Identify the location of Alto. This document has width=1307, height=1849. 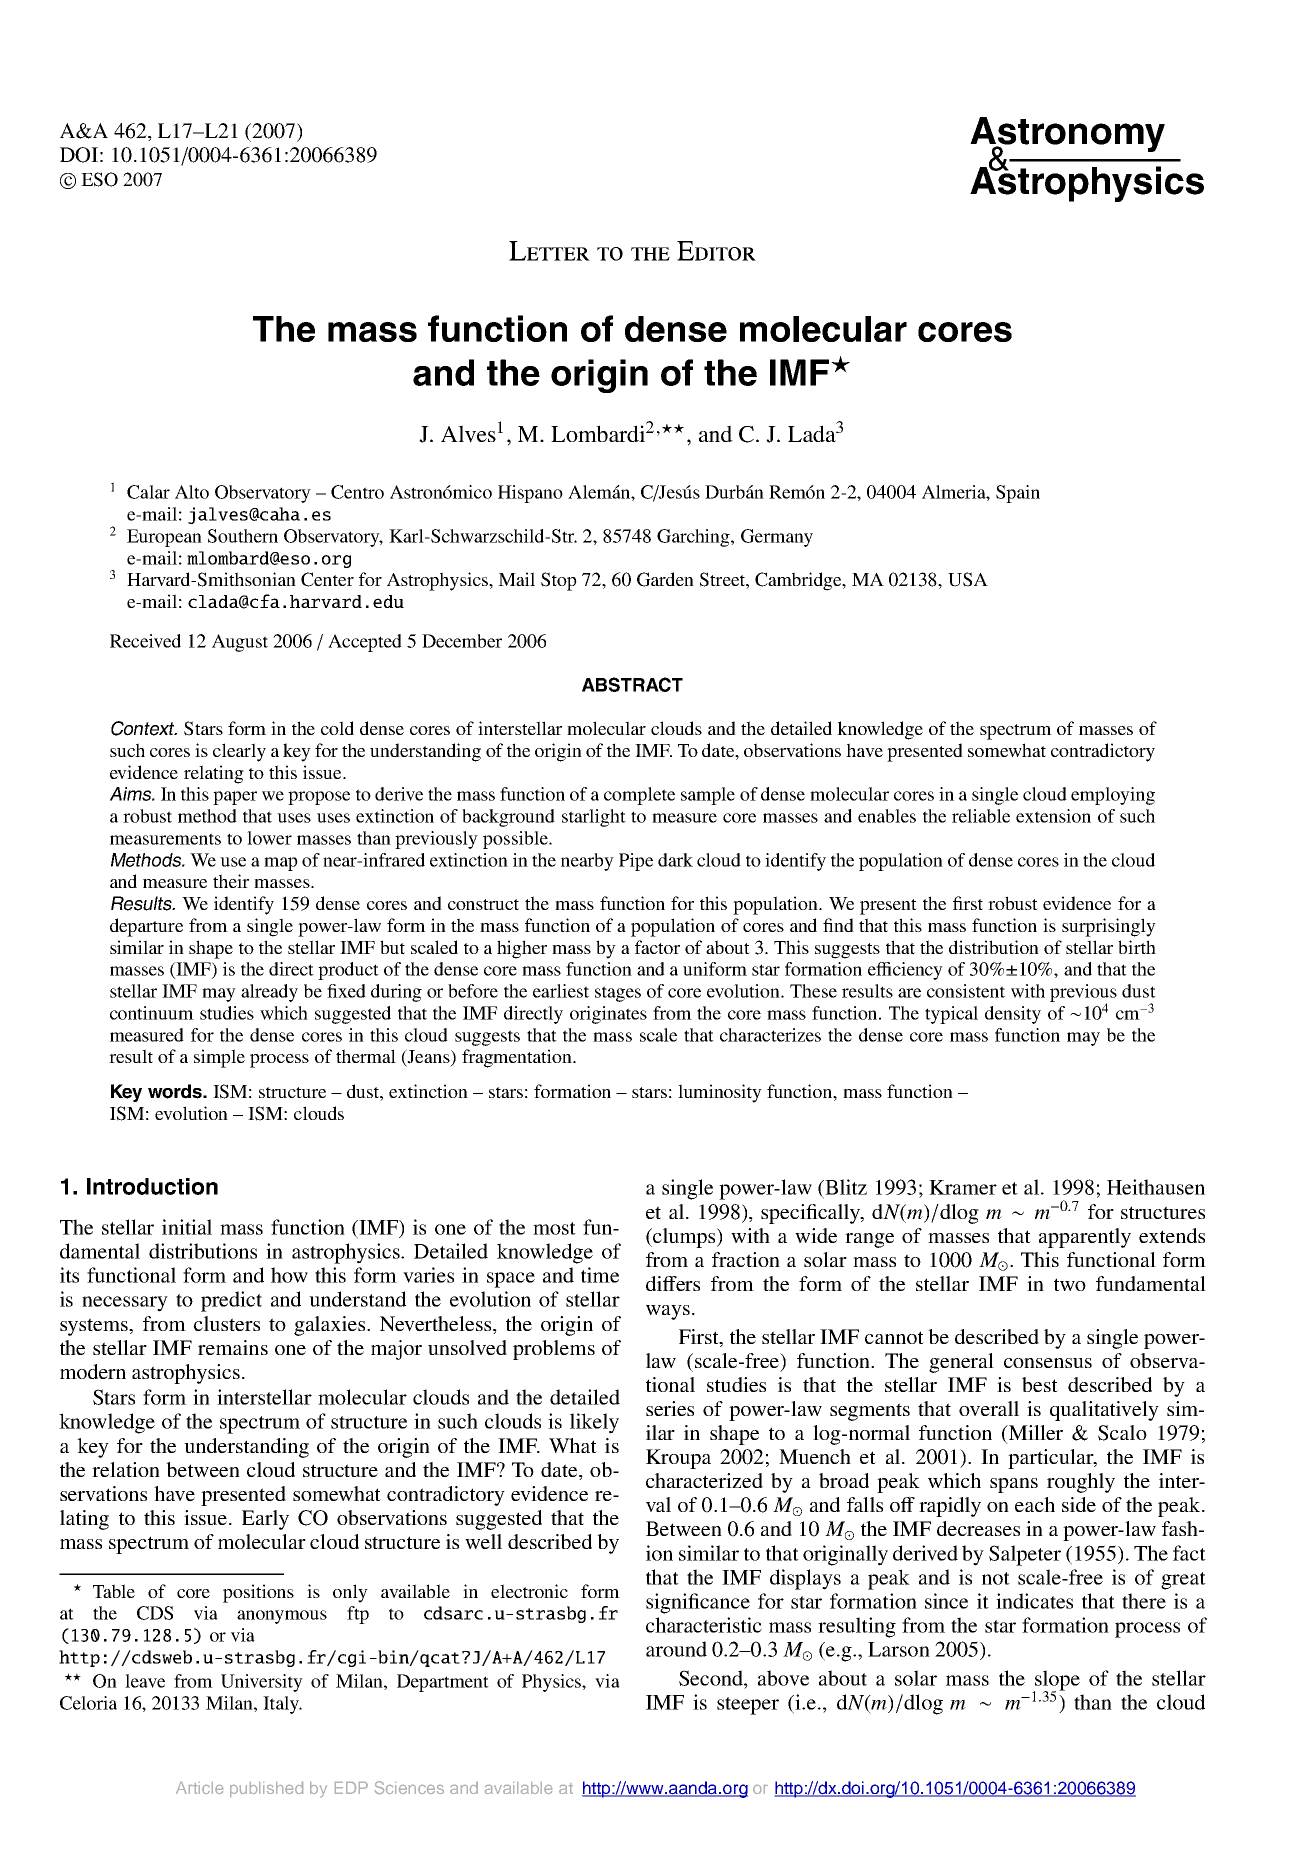
(192, 492).
